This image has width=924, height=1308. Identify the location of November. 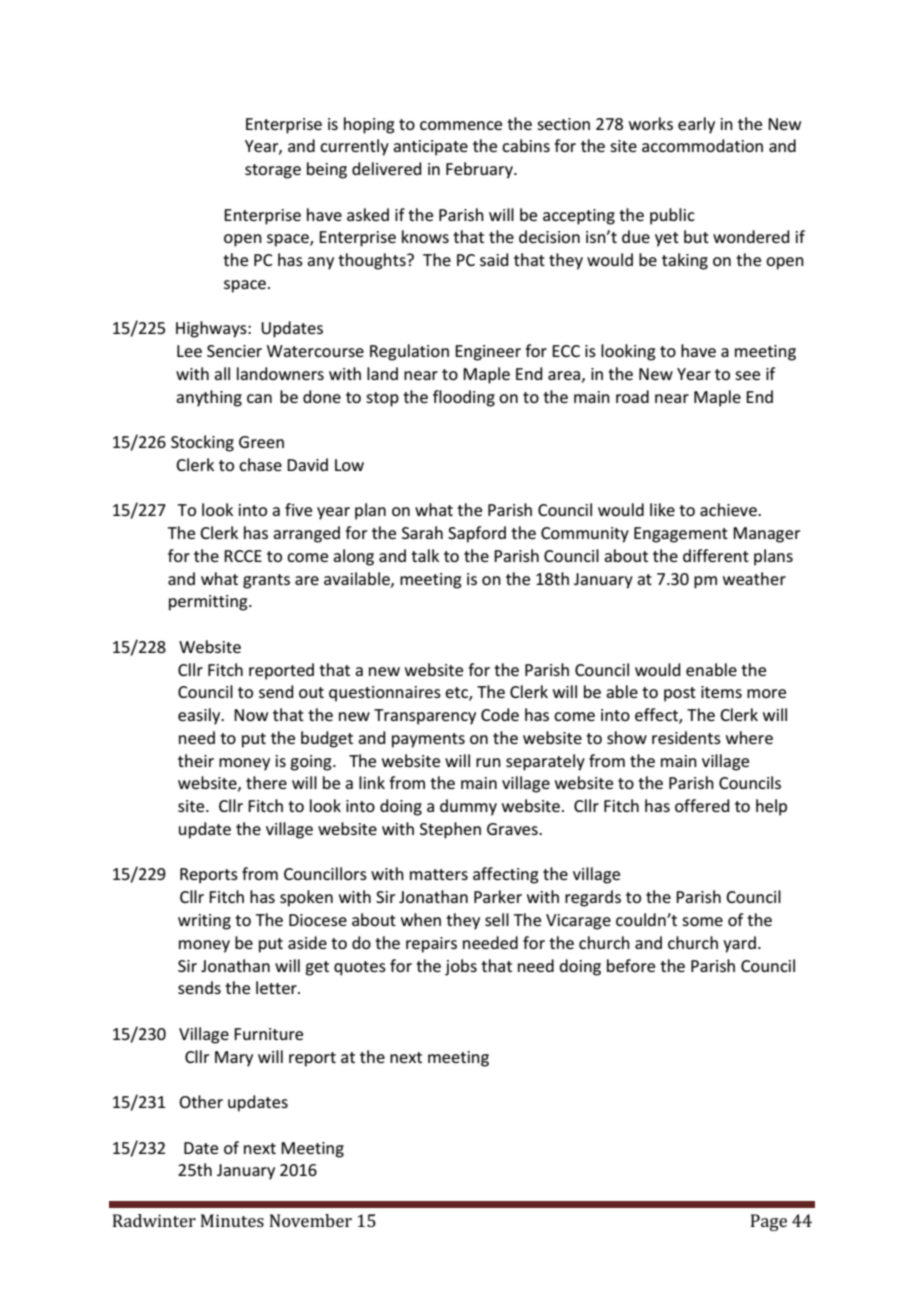
(311, 1220).
